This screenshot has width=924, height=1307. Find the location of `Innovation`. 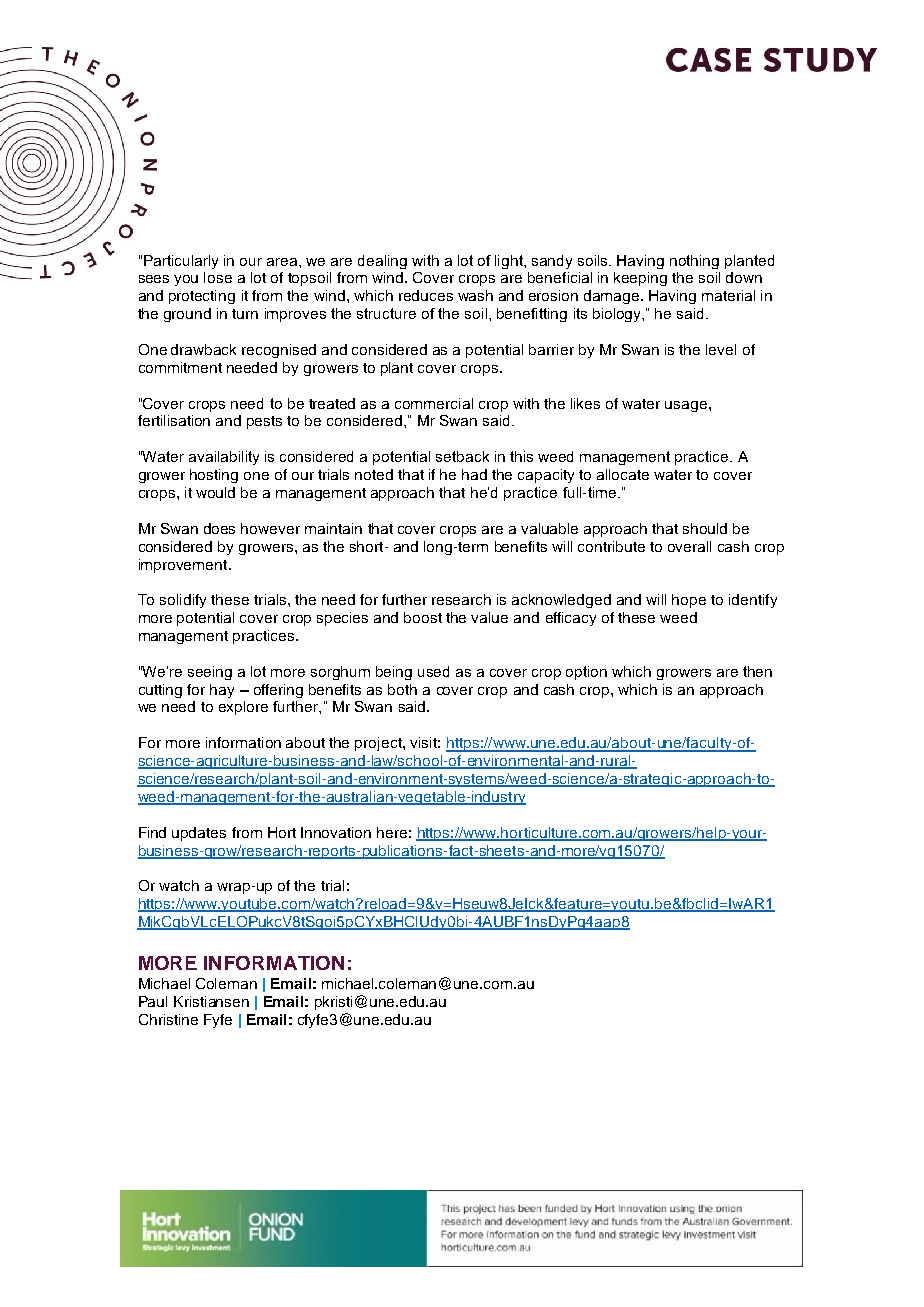

Innovation is located at coordinates (336, 832).
